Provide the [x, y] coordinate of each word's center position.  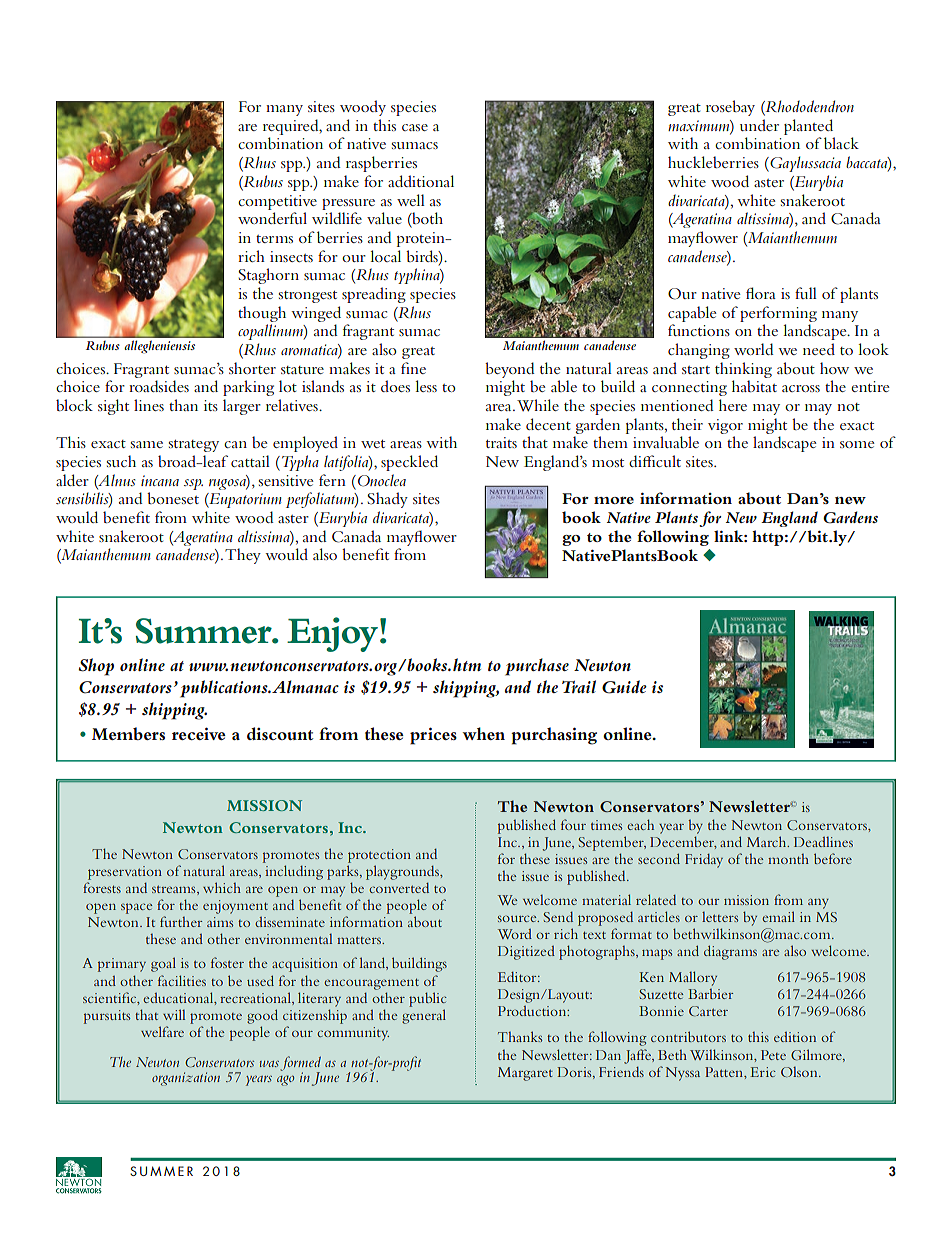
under [759, 125]
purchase [537, 667]
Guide [624, 687]
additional [421, 181]
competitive [277, 202]
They [243, 556]
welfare [162, 1031]
